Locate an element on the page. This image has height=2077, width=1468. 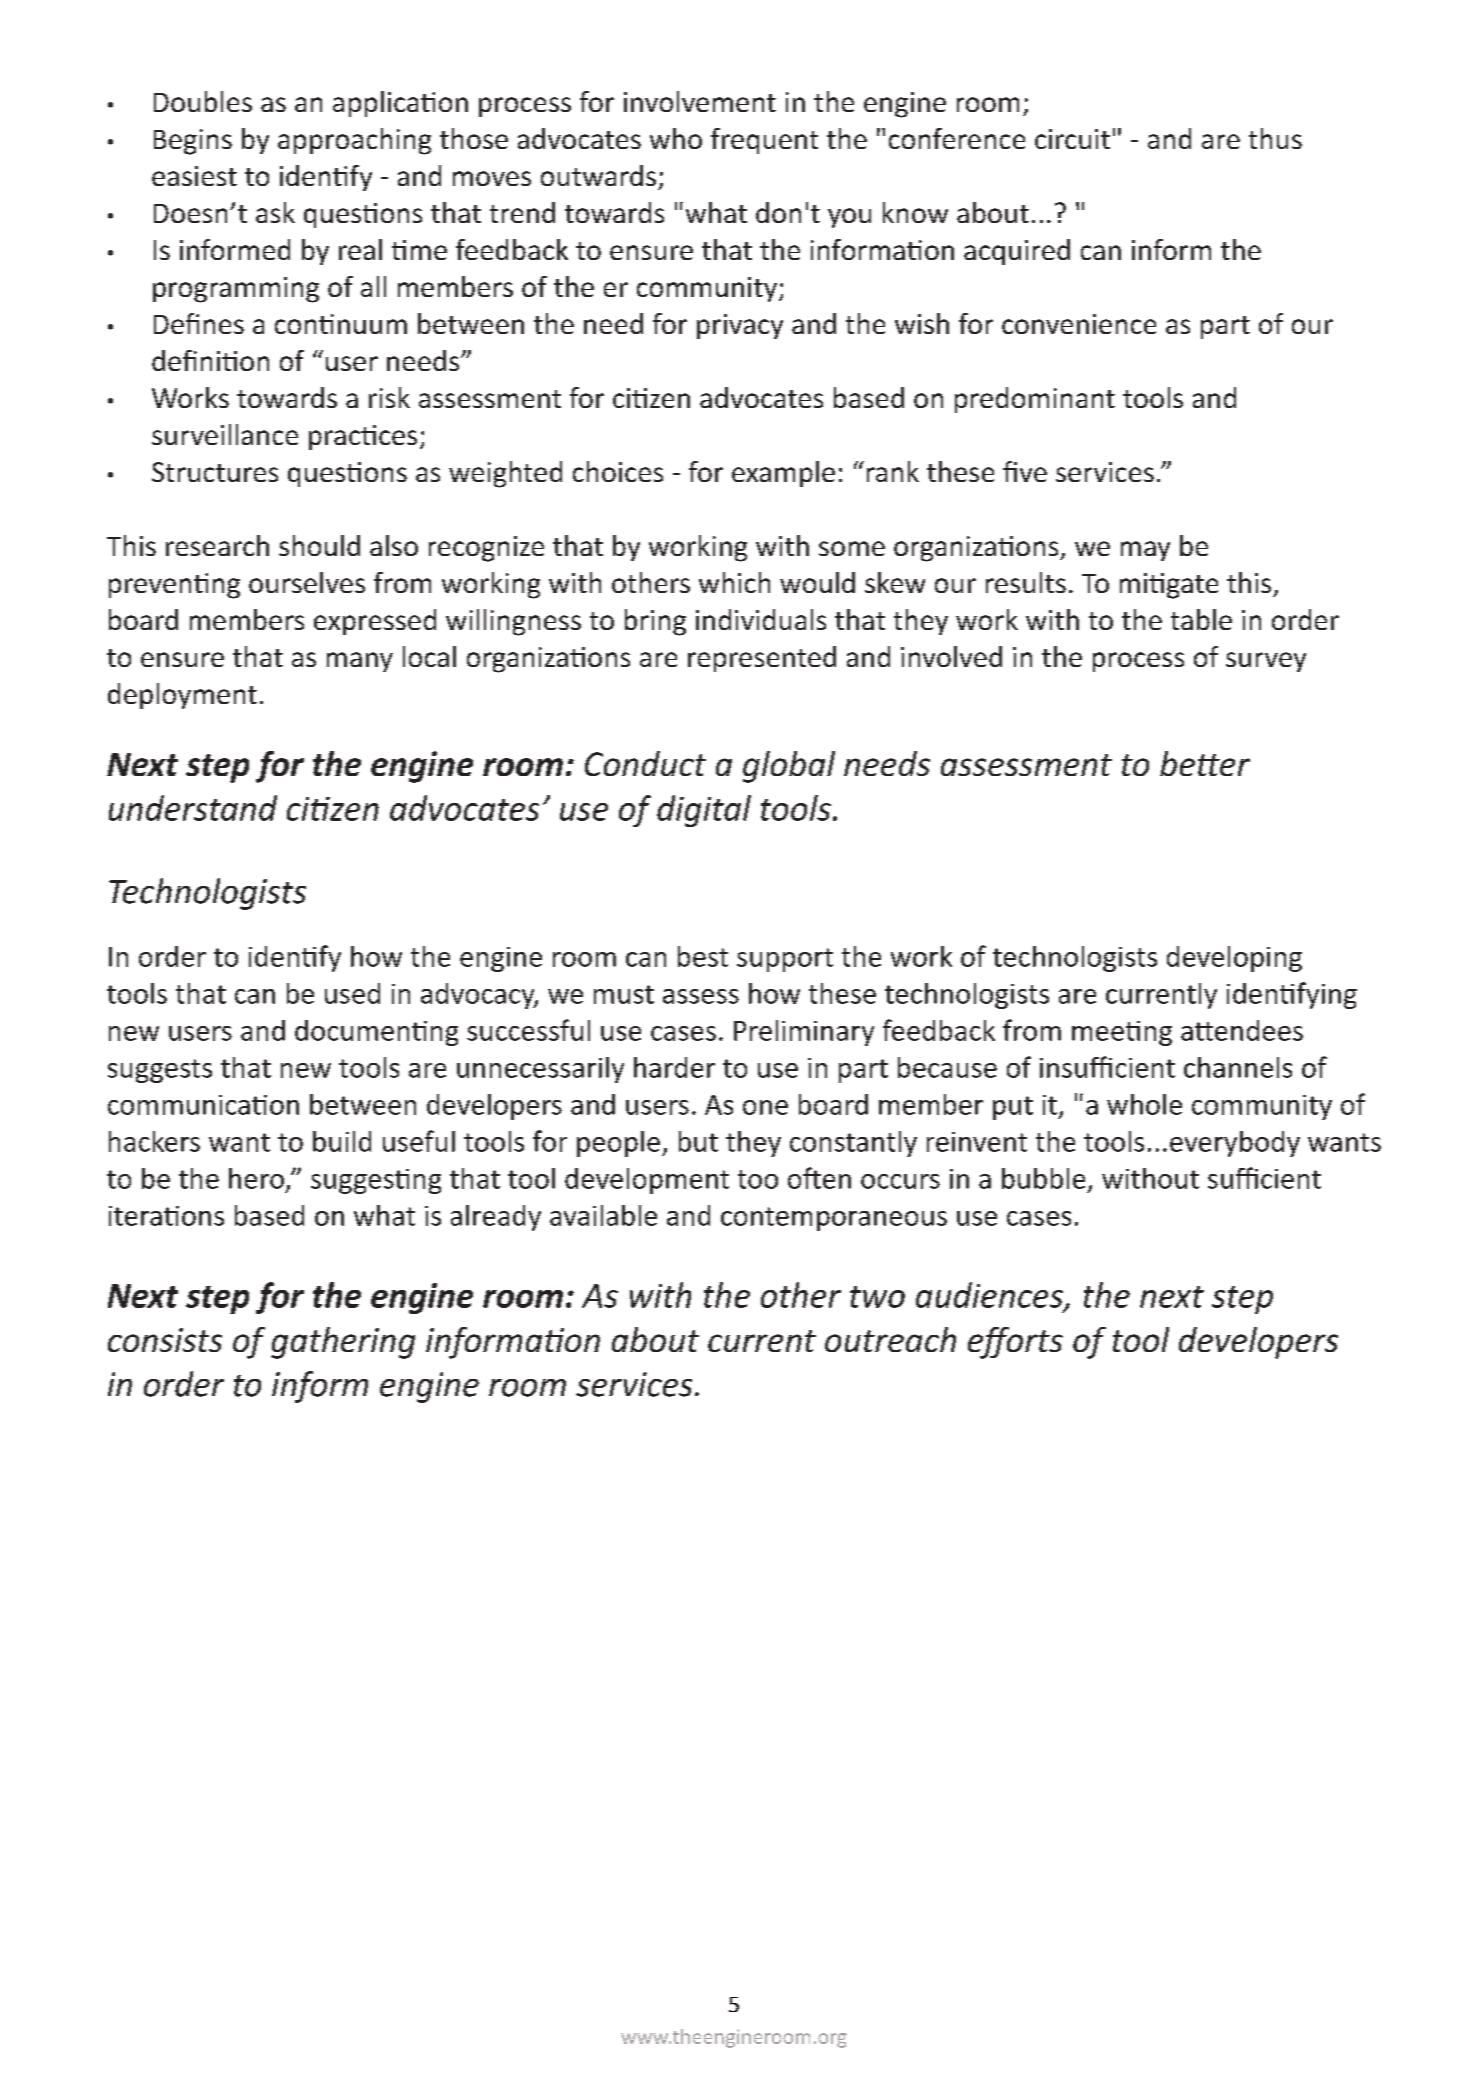
frequent is located at coordinates (764, 141).
